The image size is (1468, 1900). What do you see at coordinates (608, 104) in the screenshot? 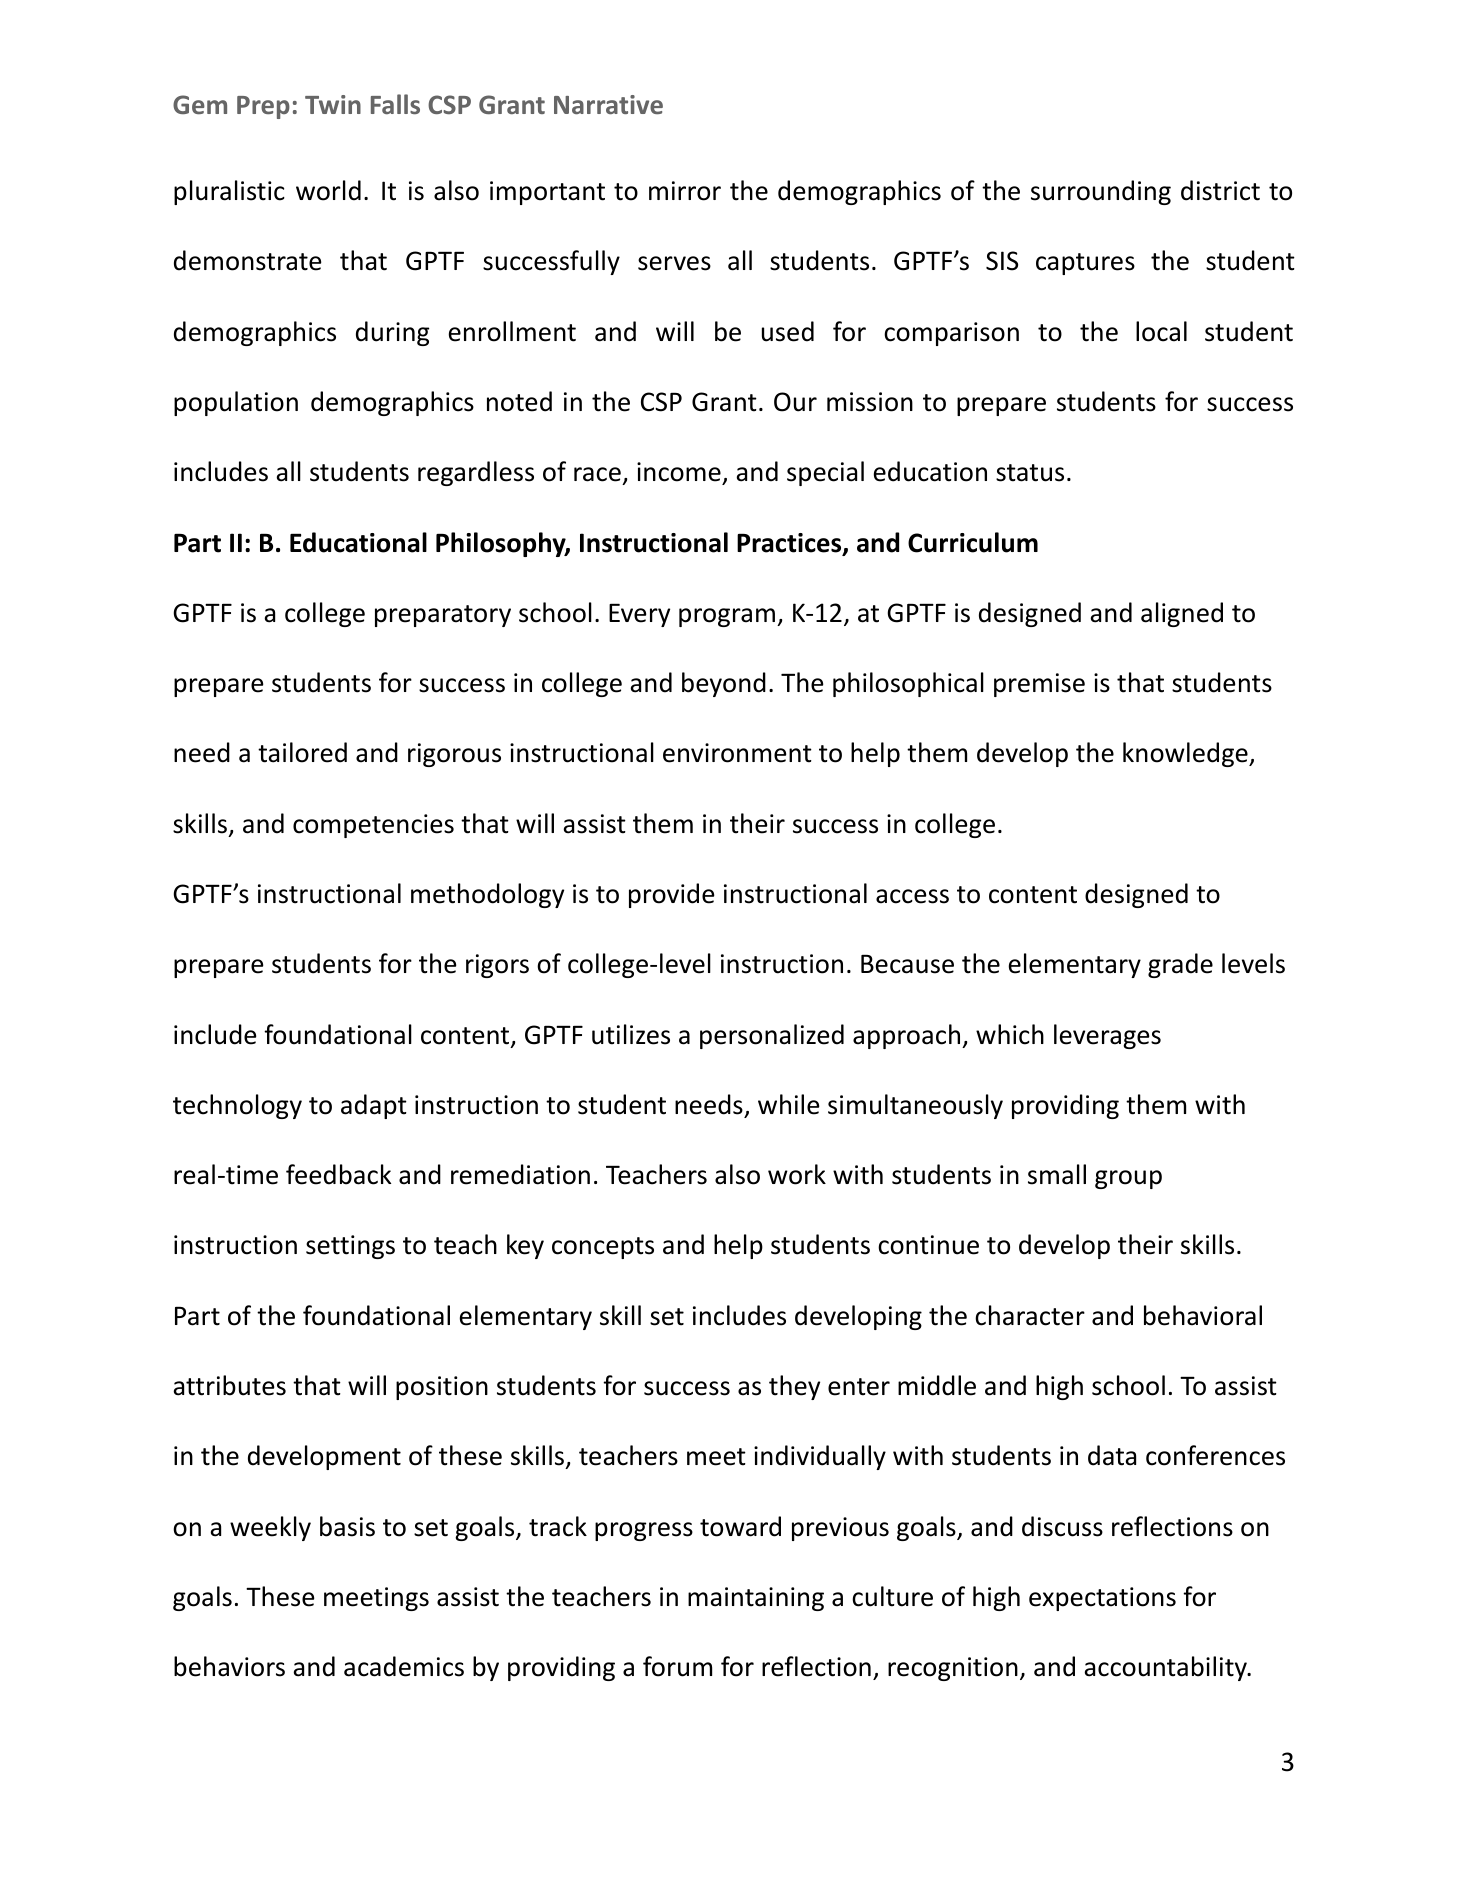
I see `Narrative` at bounding box center [608, 104].
